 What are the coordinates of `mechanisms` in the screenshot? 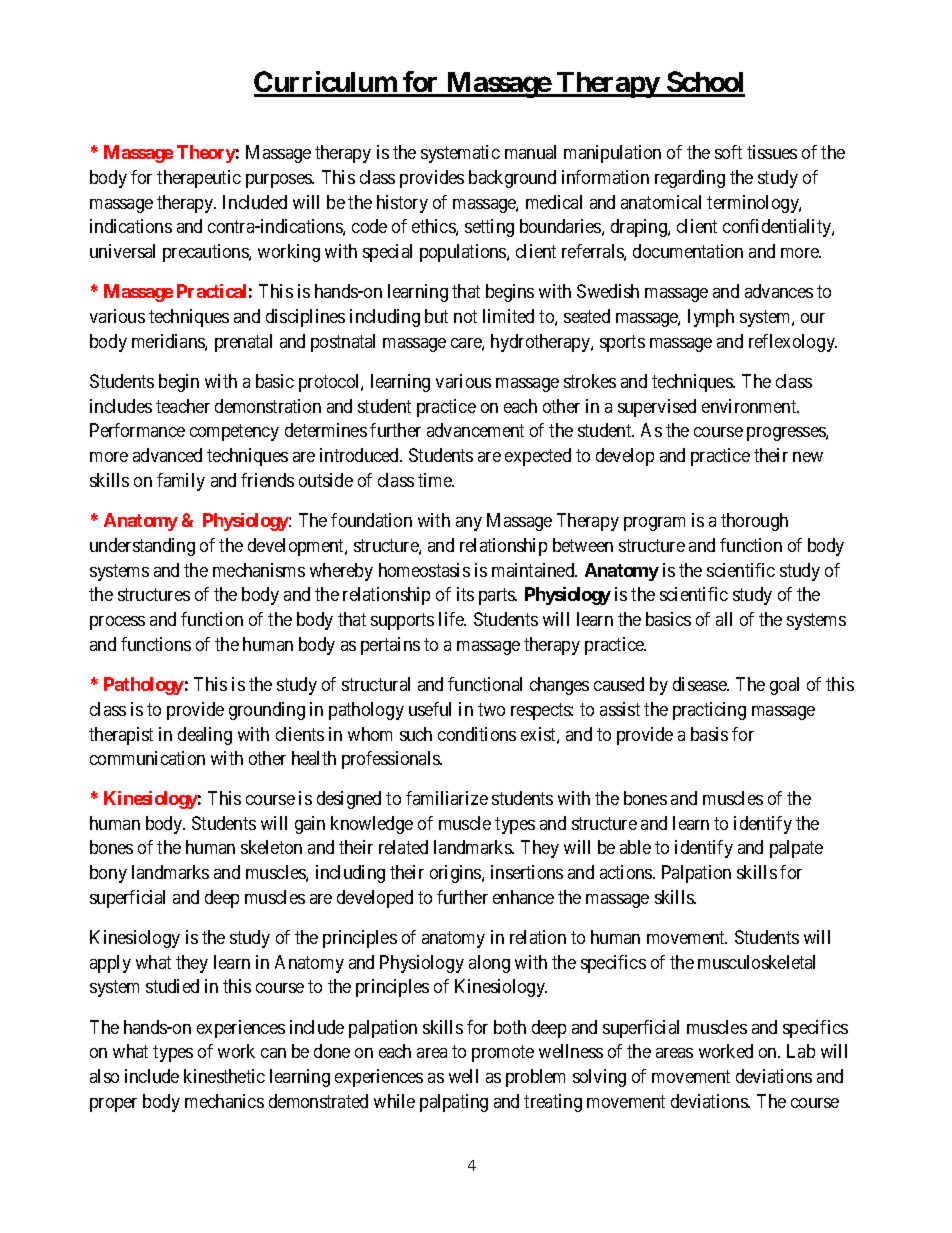 It's located at (259, 570).
